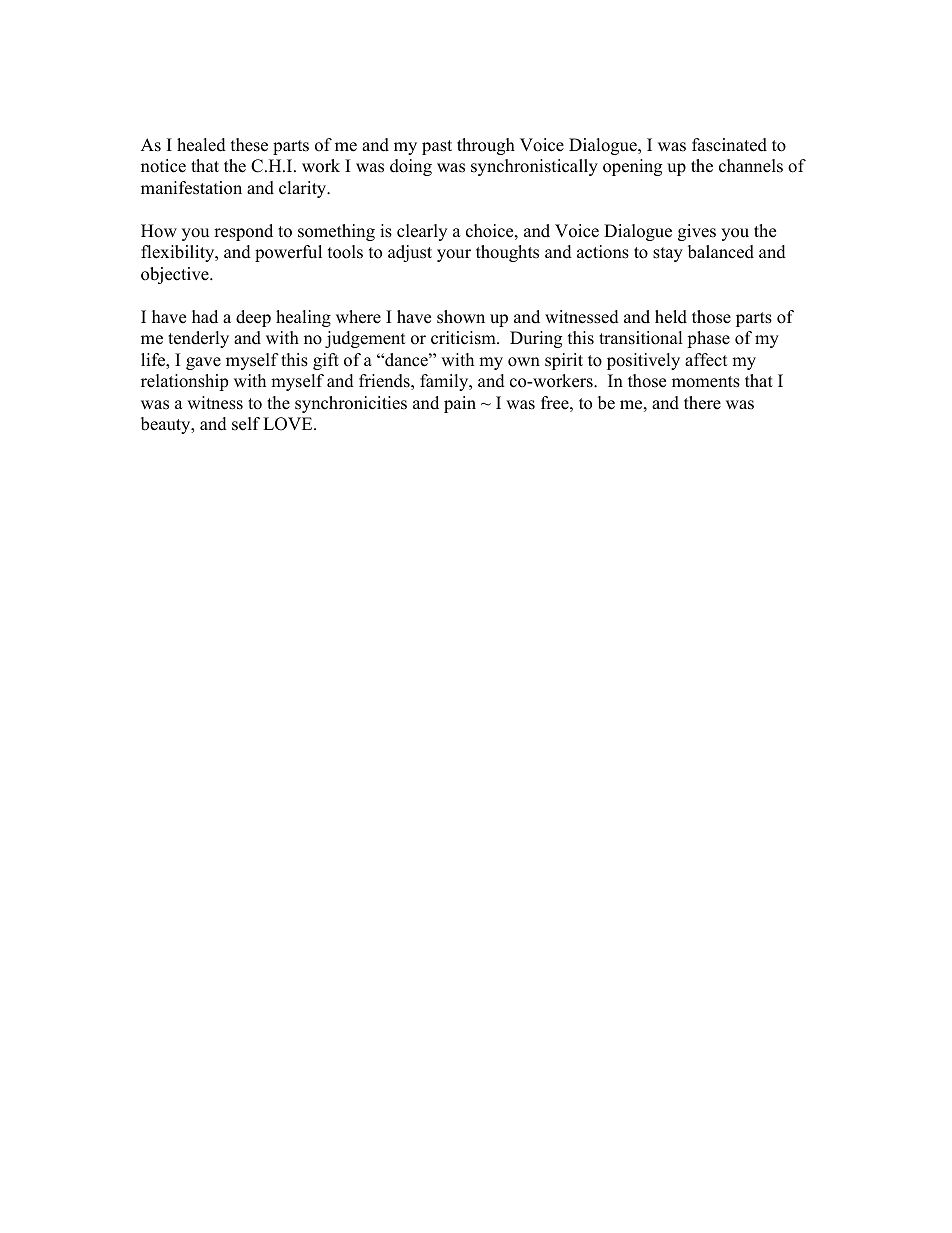 The height and width of the screenshot is (1233, 952). What do you see at coordinates (729, 145) in the screenshot?
I see `fascinated` at bounding box center [729, 145].
